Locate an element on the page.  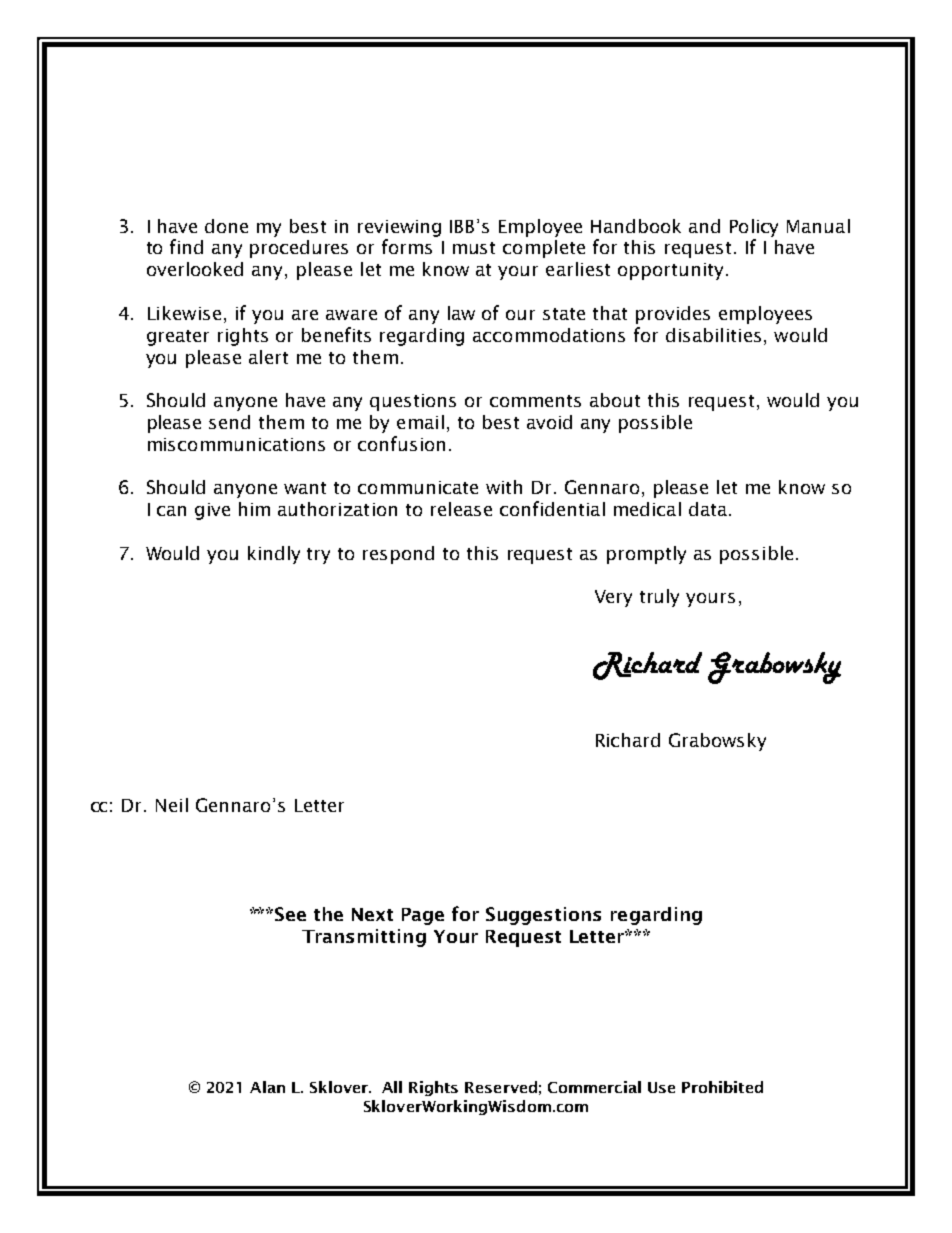
with is located at coordinates (504, 487).
